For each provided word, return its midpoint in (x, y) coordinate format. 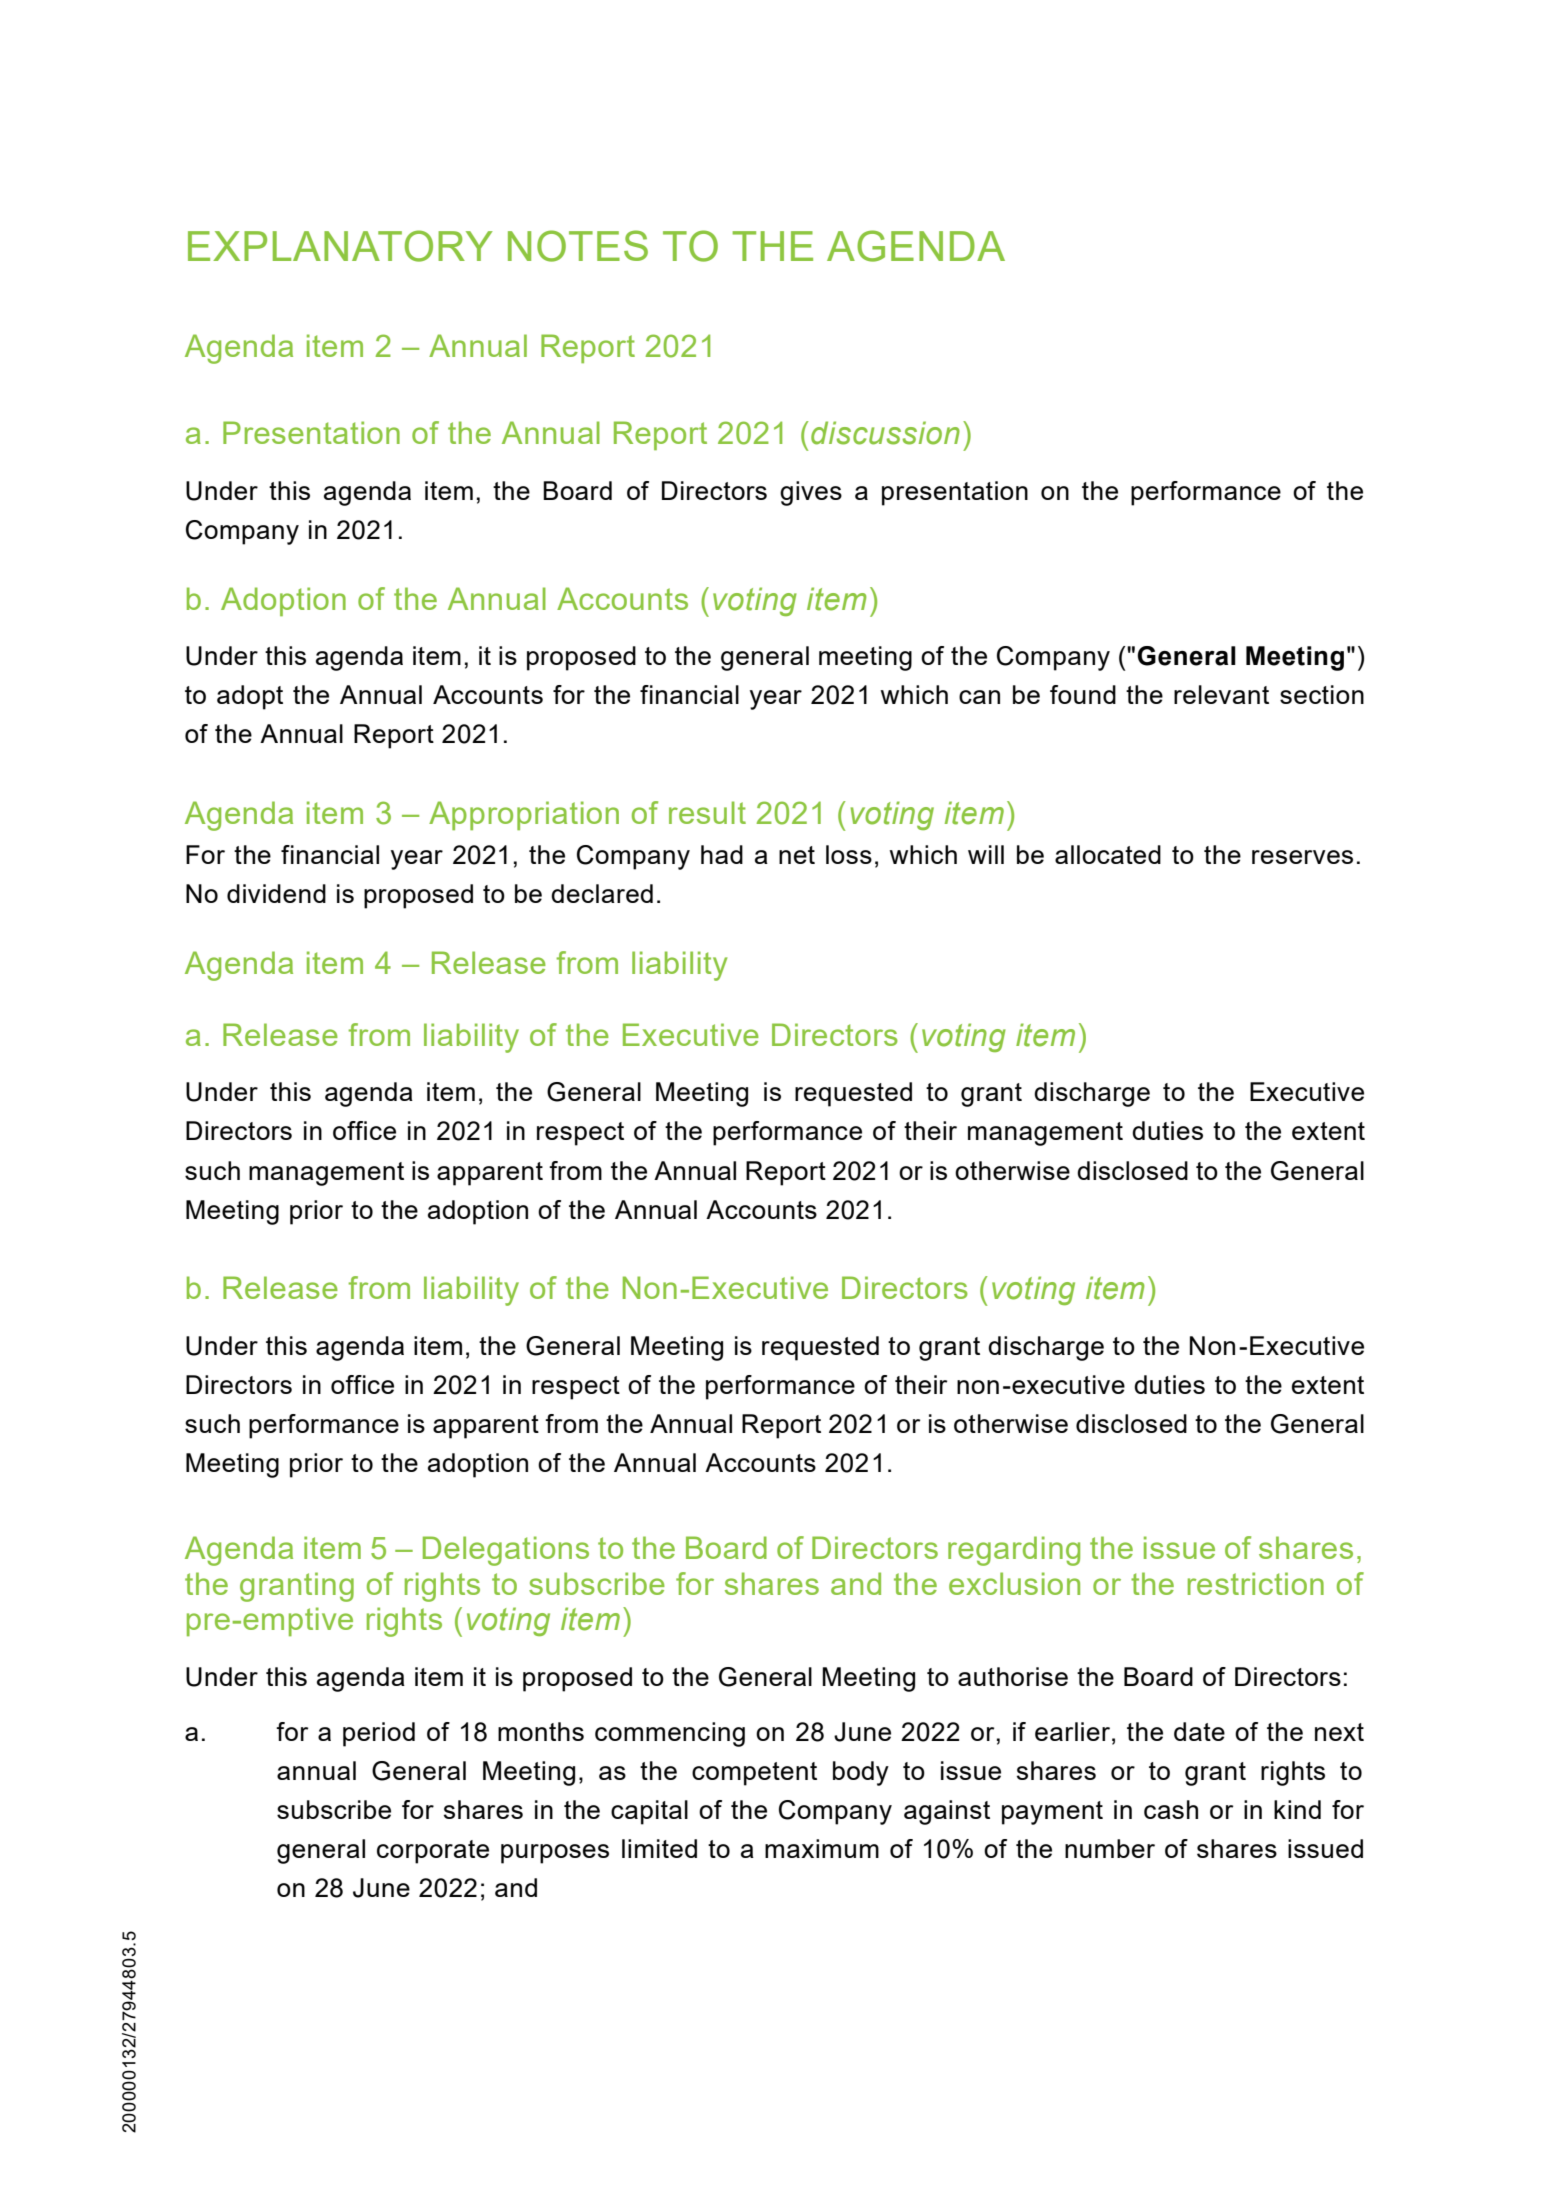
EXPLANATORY (340, 246)
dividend (276, 893)
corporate (433, 1852)
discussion (885, 433)
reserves (1302, 857)
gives (811, 493)
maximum (822, 1848)
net (797, 855)
